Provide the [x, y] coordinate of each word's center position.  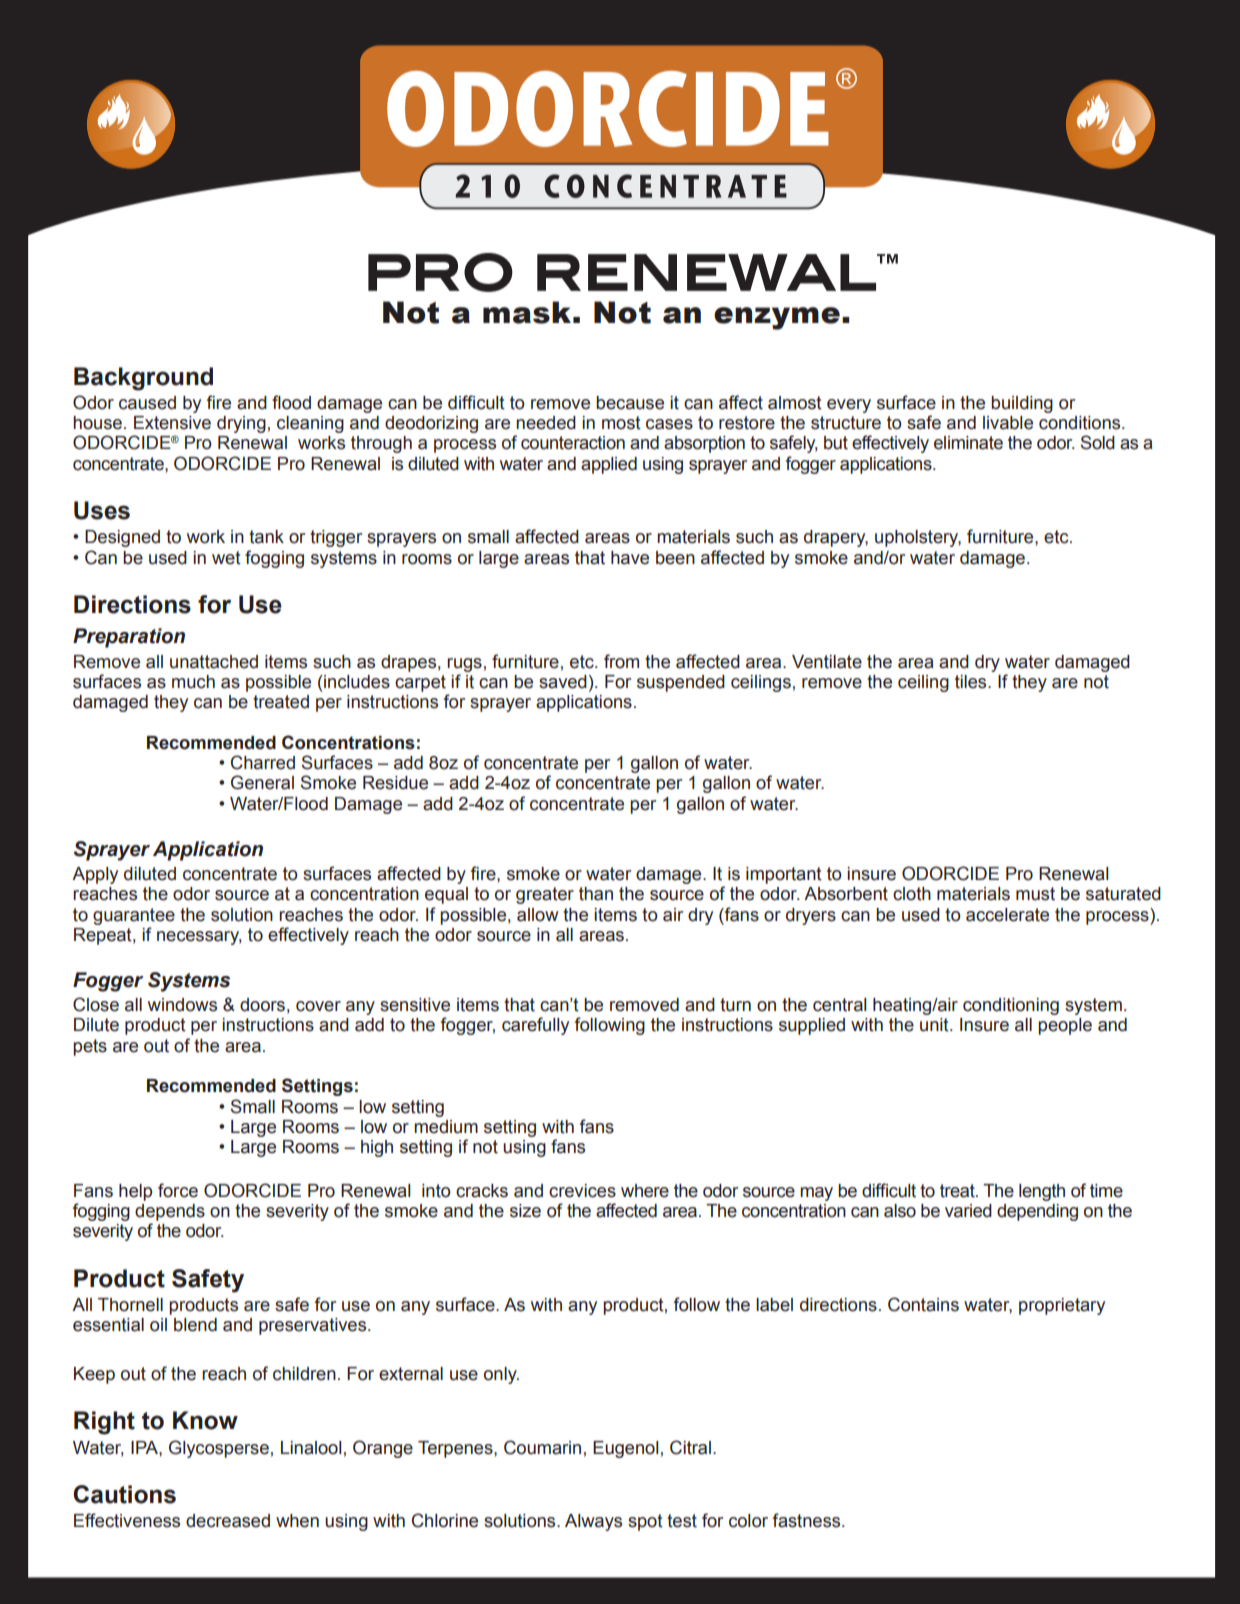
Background [143, 379]
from [621, 661]
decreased [228, 1521]
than [596, 894]
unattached [214, 662]
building [1022, 404]
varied [968, 1211]
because [630, 403]
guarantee [134, 916]
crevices [582, 1191]
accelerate [1007, 915]
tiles [972, 682]
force [178, 1190]
